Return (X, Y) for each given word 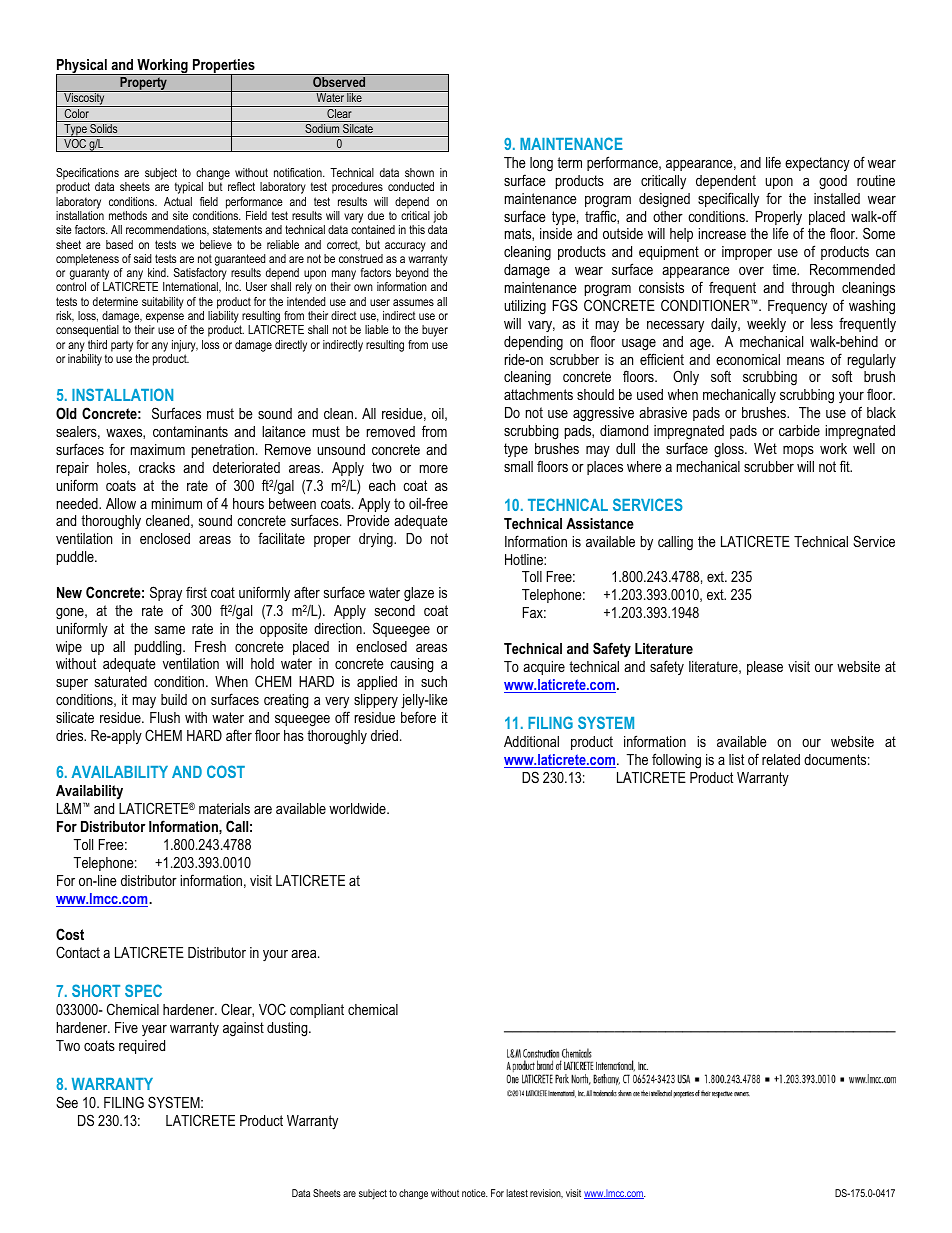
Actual (178, 201)
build (174, 699)
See (67, 1102)
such (434, 681)
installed (837, 198)
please (765, 668)
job (439, 218)
